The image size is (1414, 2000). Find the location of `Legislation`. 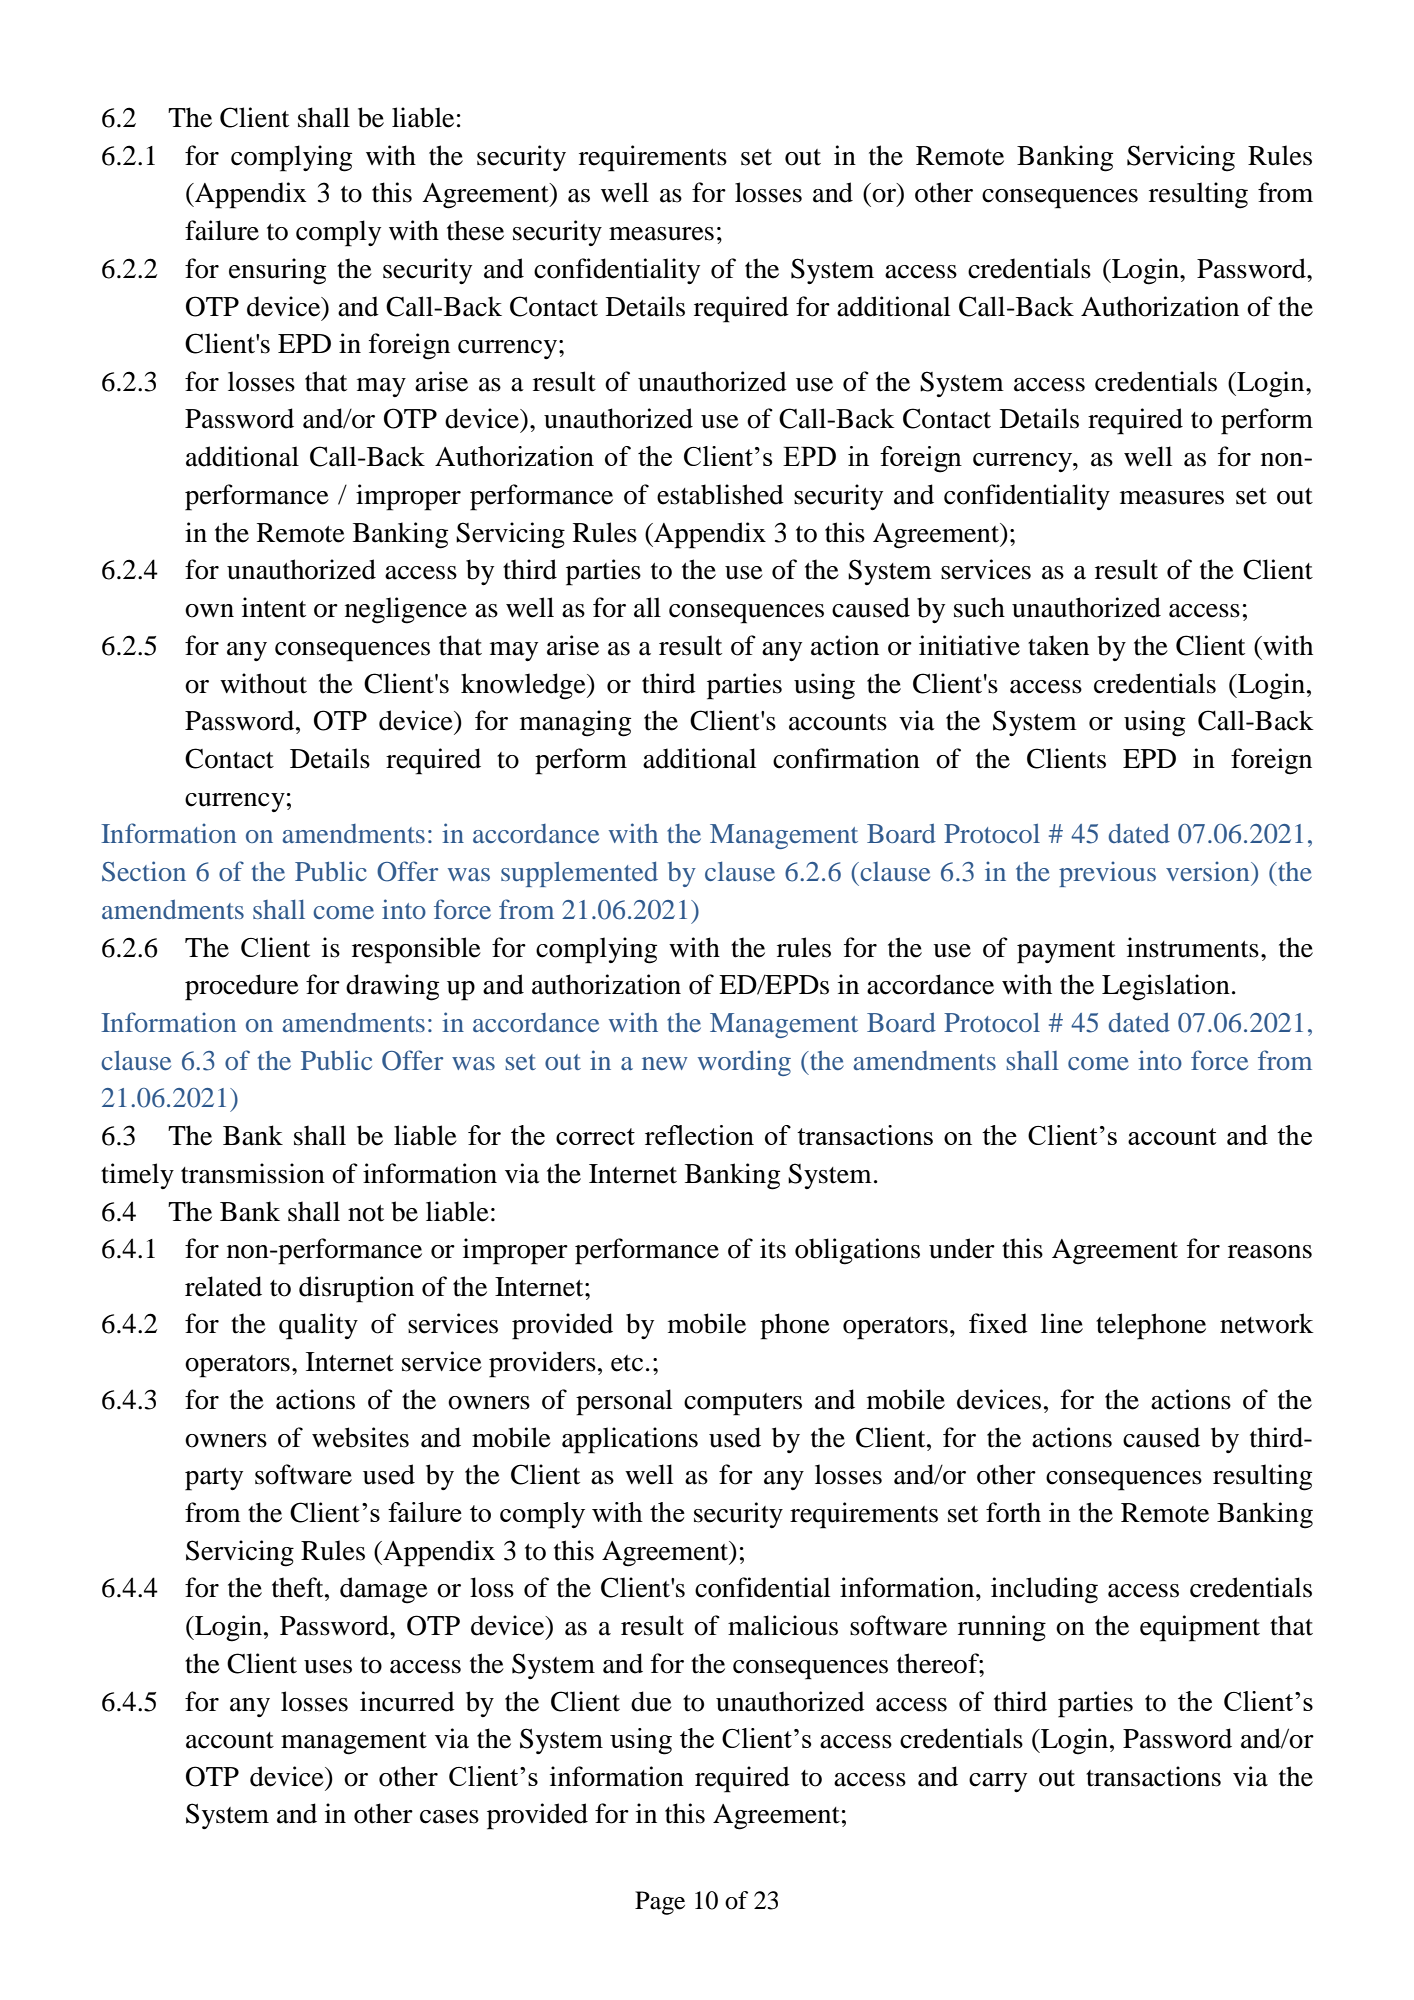

Legislation is located at coordinates (1166, 987).
